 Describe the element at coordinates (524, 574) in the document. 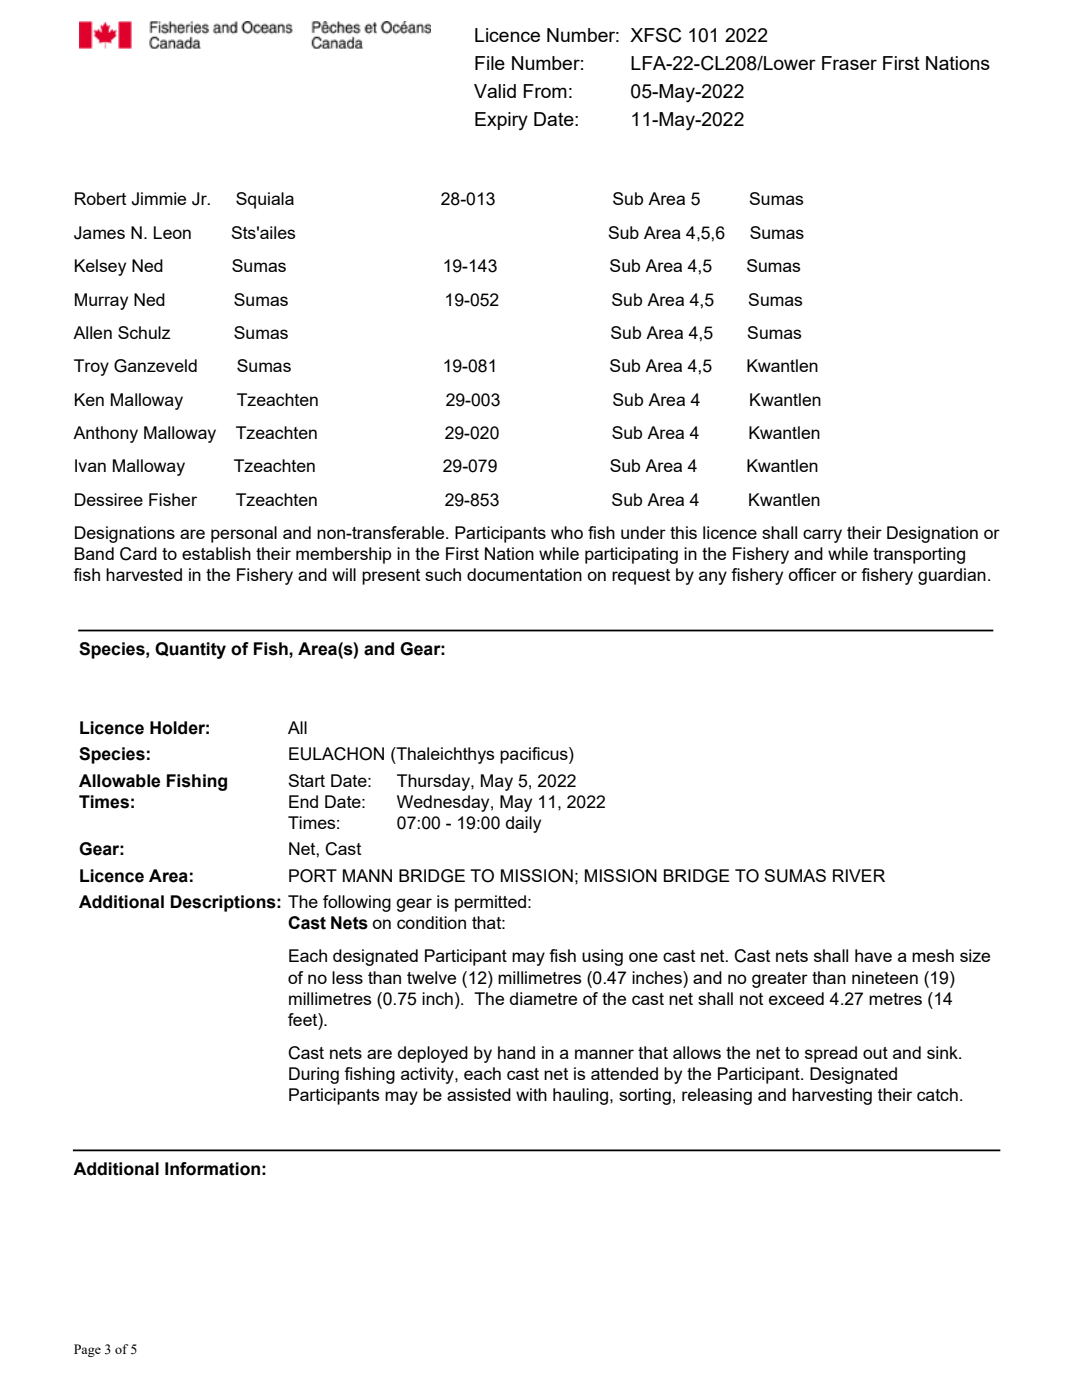

I see `documentation` at that location.
